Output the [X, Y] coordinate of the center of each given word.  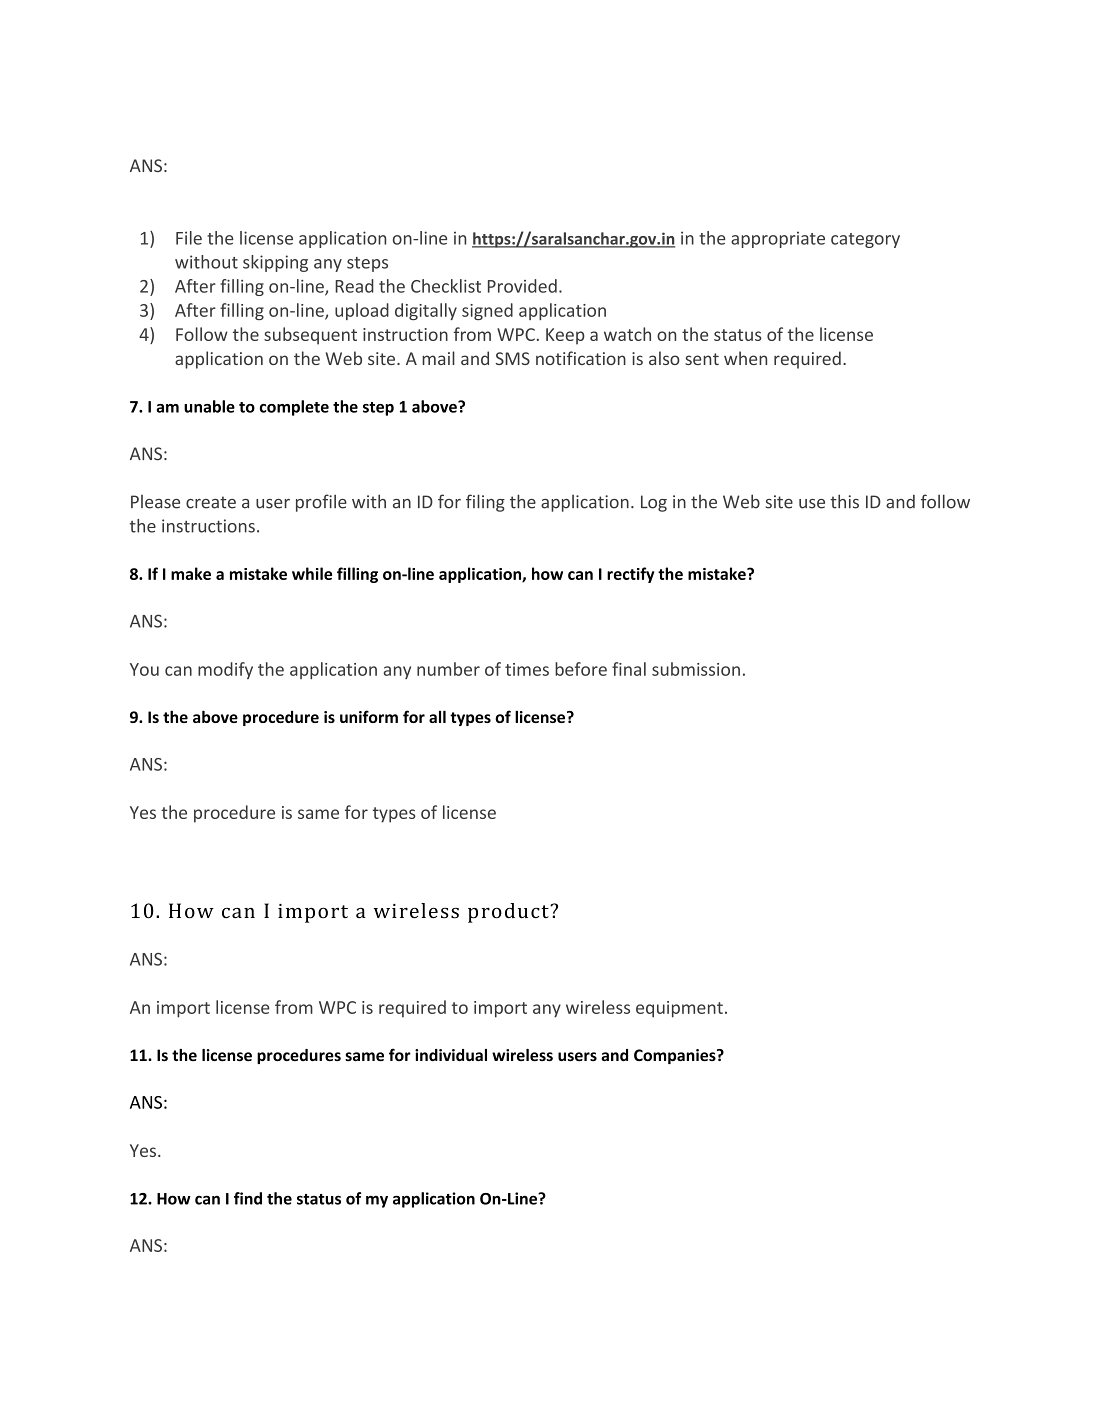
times [527, 669]
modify [225, 670]
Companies [676, 1056]
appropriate [778, 240]
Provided [522, 286]
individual [451, 1055]
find [248, 1198]
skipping [275, 263]
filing [485, 503]
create [211, 502]
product [509, 913]
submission [696, 669]
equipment [679, 1009]
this [844, 501]
